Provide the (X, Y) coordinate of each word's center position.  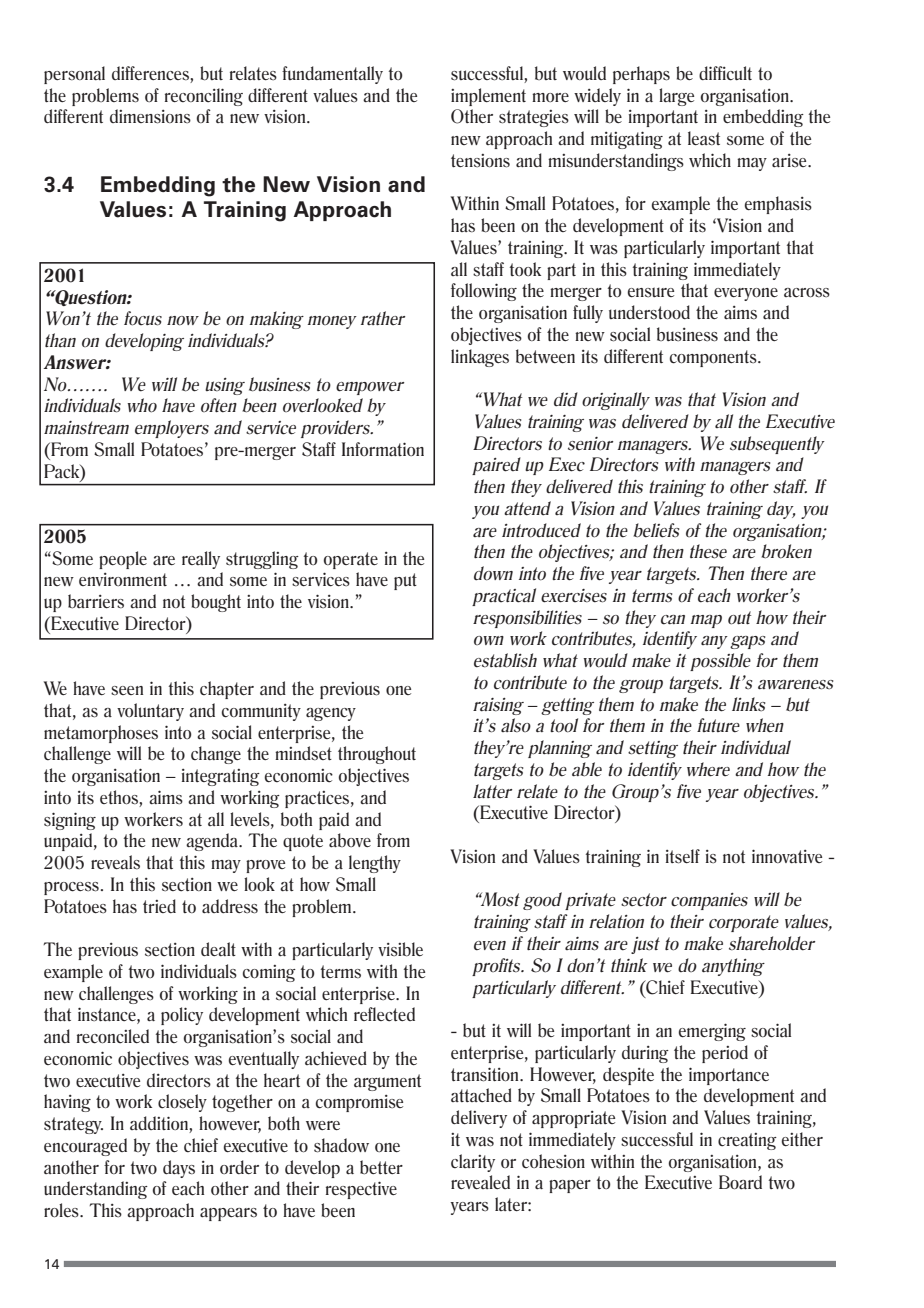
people (123, 560)
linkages (480, 358)
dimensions (150, 116)
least (704, 138)
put (405, 581)
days (179, 1169)
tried (159, 906)
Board (740, 1182)
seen (127, 691)
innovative (787, 856)
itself (683, 856)
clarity (473, 1163)
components (714, 358)
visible (400, 949)
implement (488, 97)
